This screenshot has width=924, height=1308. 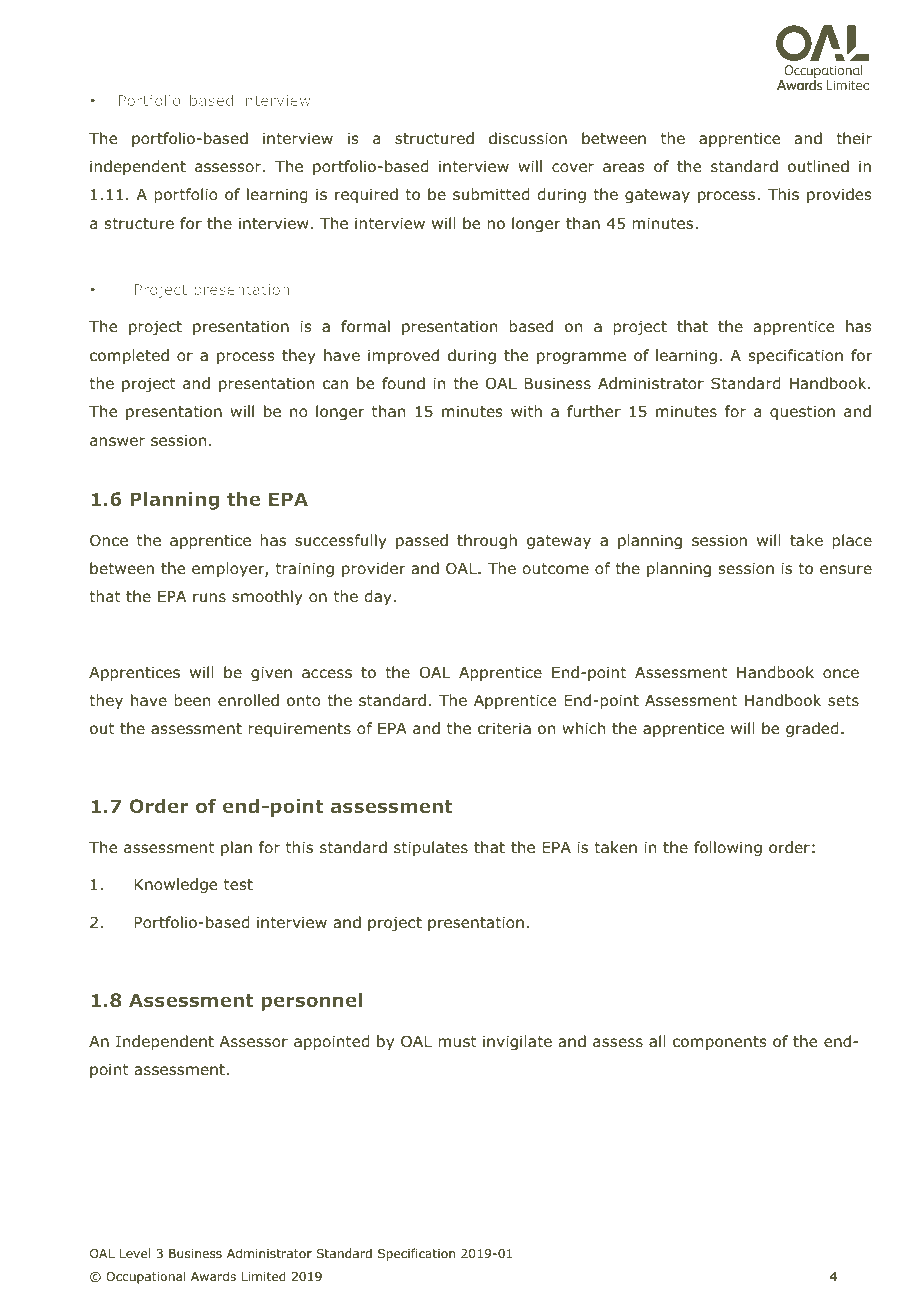 What do you see at coordinates (213, 1276) in the screenshot?
I see `Awards` at bounding box center [213, 1276].
